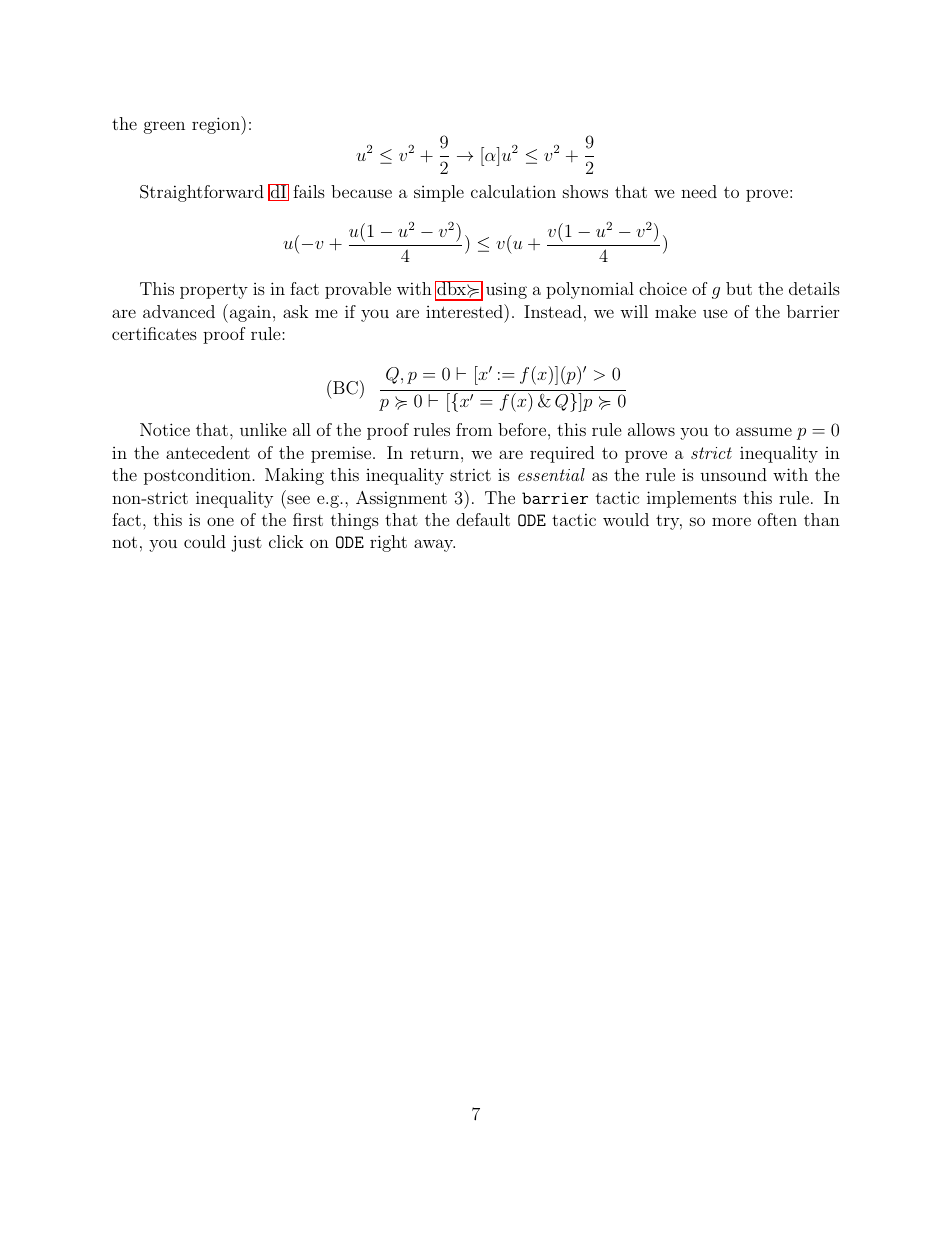 This screenshot has width=952, height=1233. I want to click on default, so click(483, 519).
